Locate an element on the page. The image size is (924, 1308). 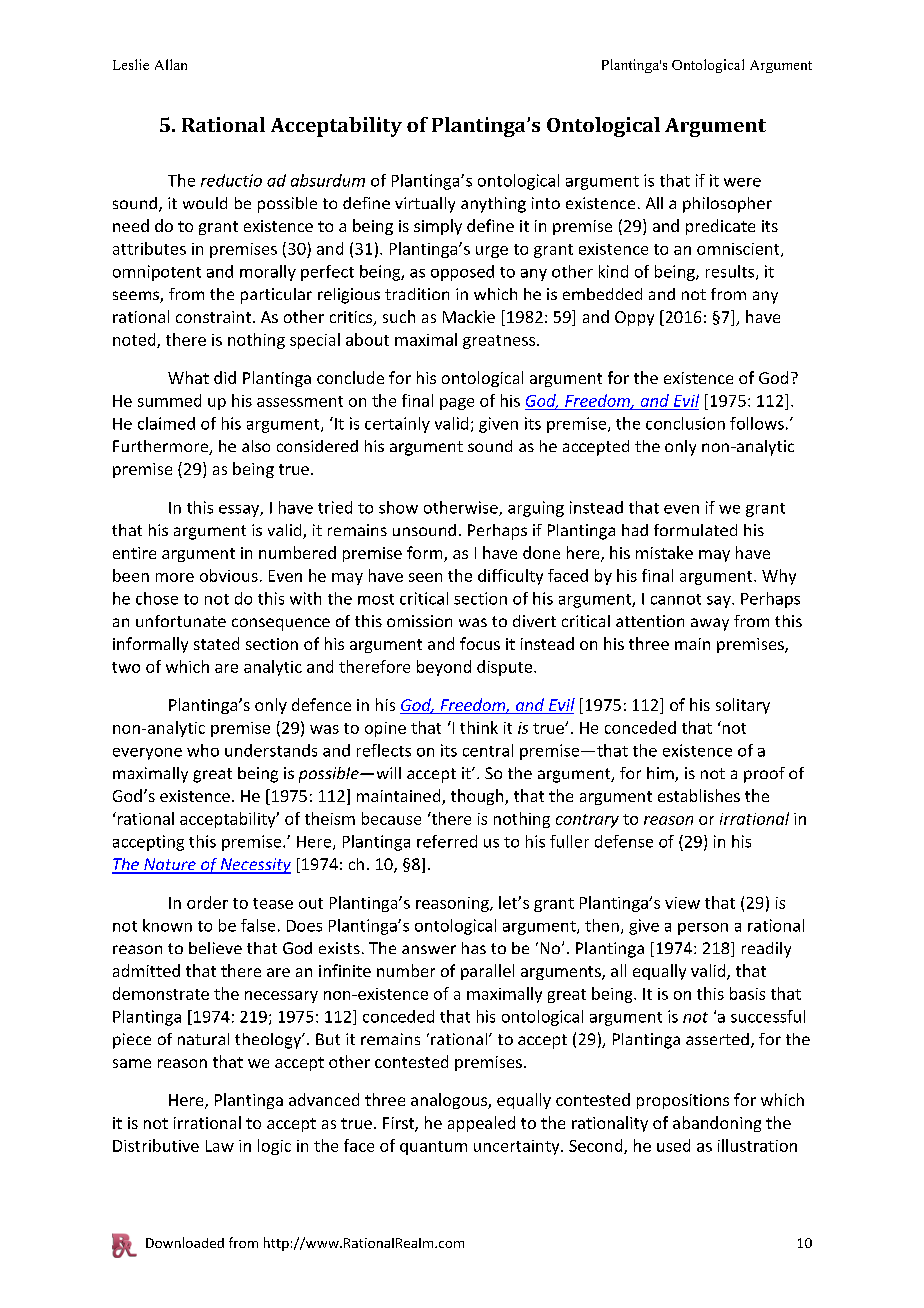
results is located at coordinates (731, 272).
